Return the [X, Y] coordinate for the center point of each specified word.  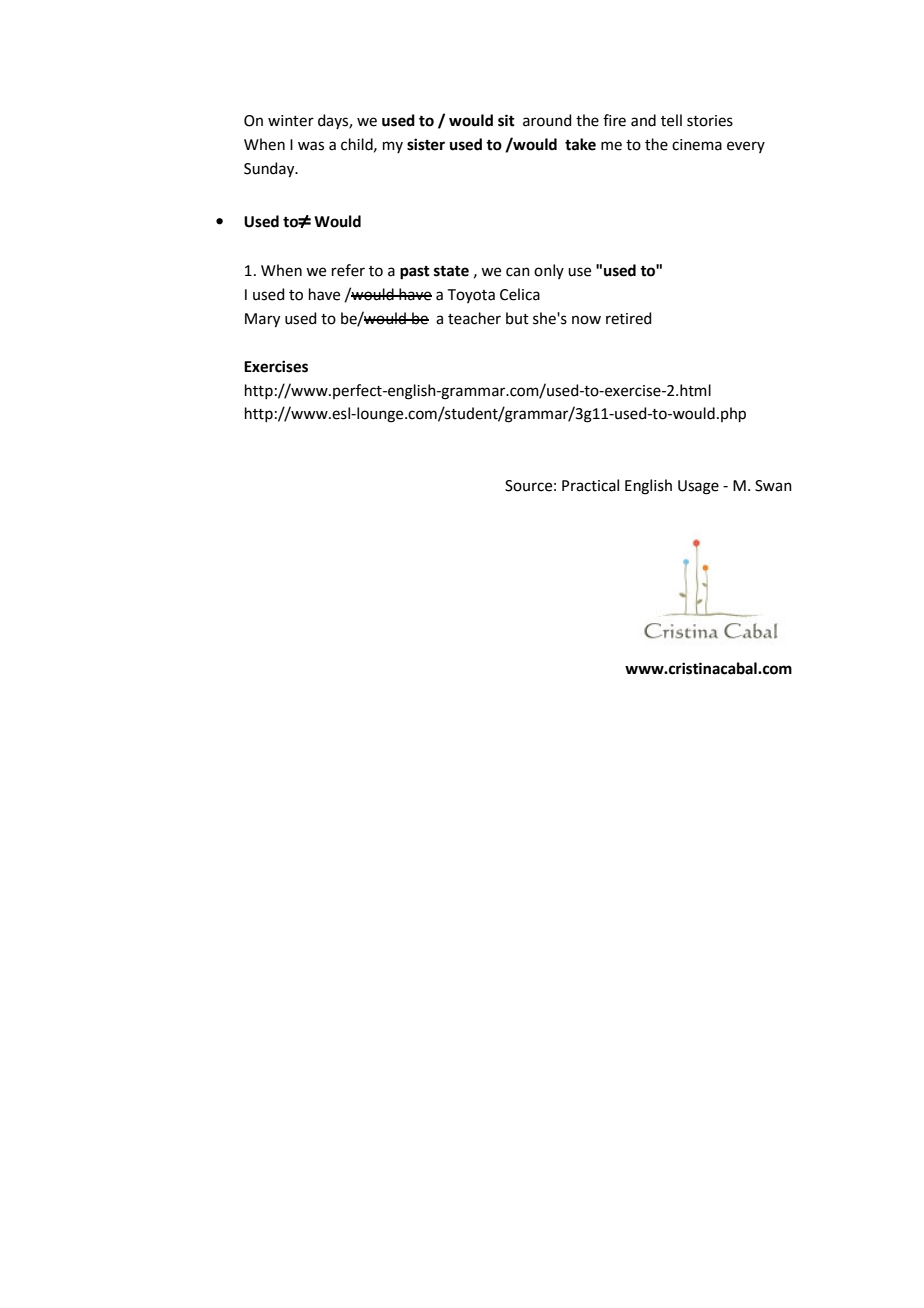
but [517, 318]
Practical [590, 485]
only [549, 271]
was [311, 146]
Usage [698, 487]
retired [629, 318]
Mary [262, 320]
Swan [773, 486]
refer [348, 270]
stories [710, 121]
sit [506, 120]
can [518, 272]
